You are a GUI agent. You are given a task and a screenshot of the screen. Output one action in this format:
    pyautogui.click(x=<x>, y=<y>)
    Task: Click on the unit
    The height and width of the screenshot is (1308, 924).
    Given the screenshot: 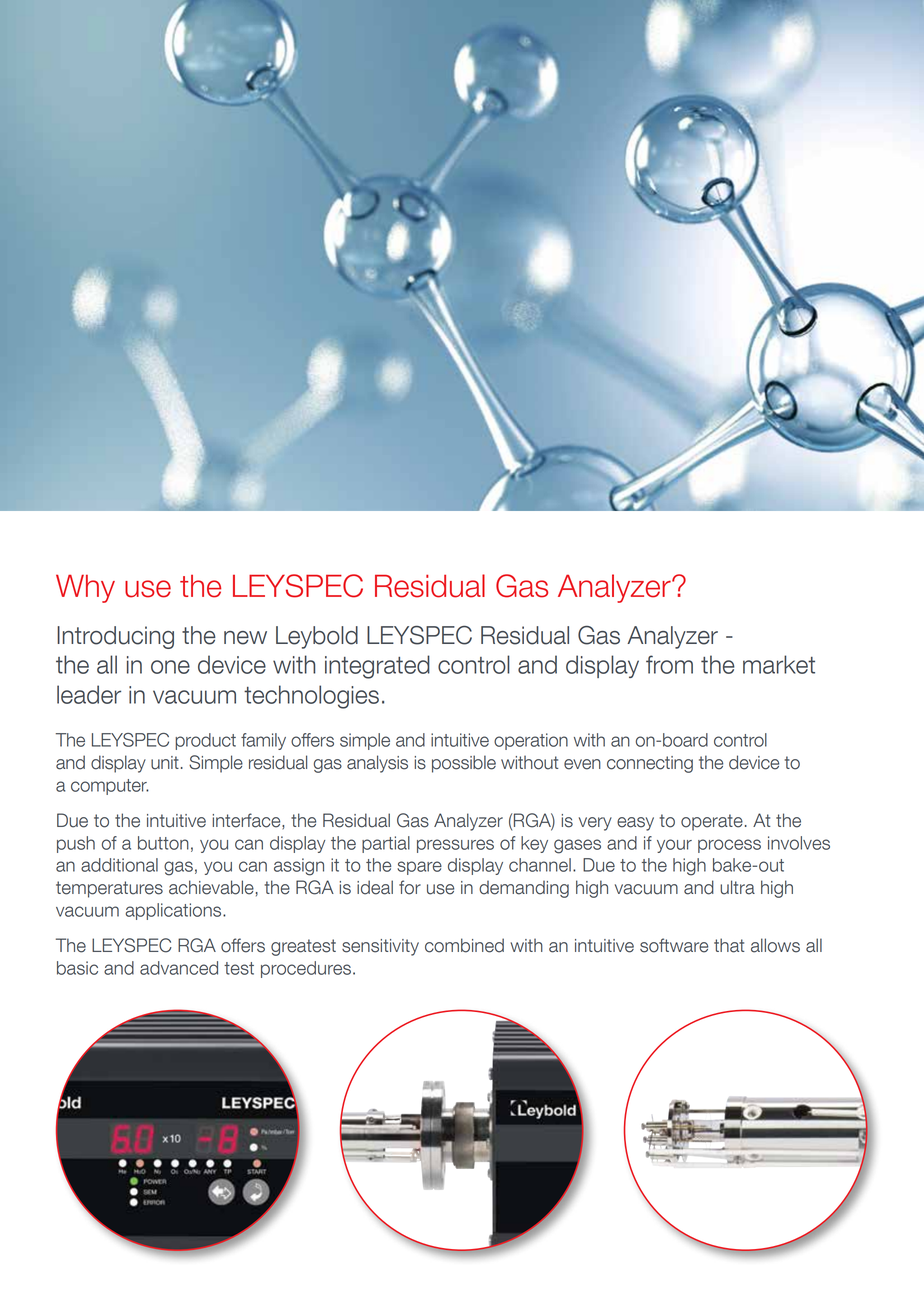 What is the action you would take?
    pyautogui.click(x=165, y=763)
